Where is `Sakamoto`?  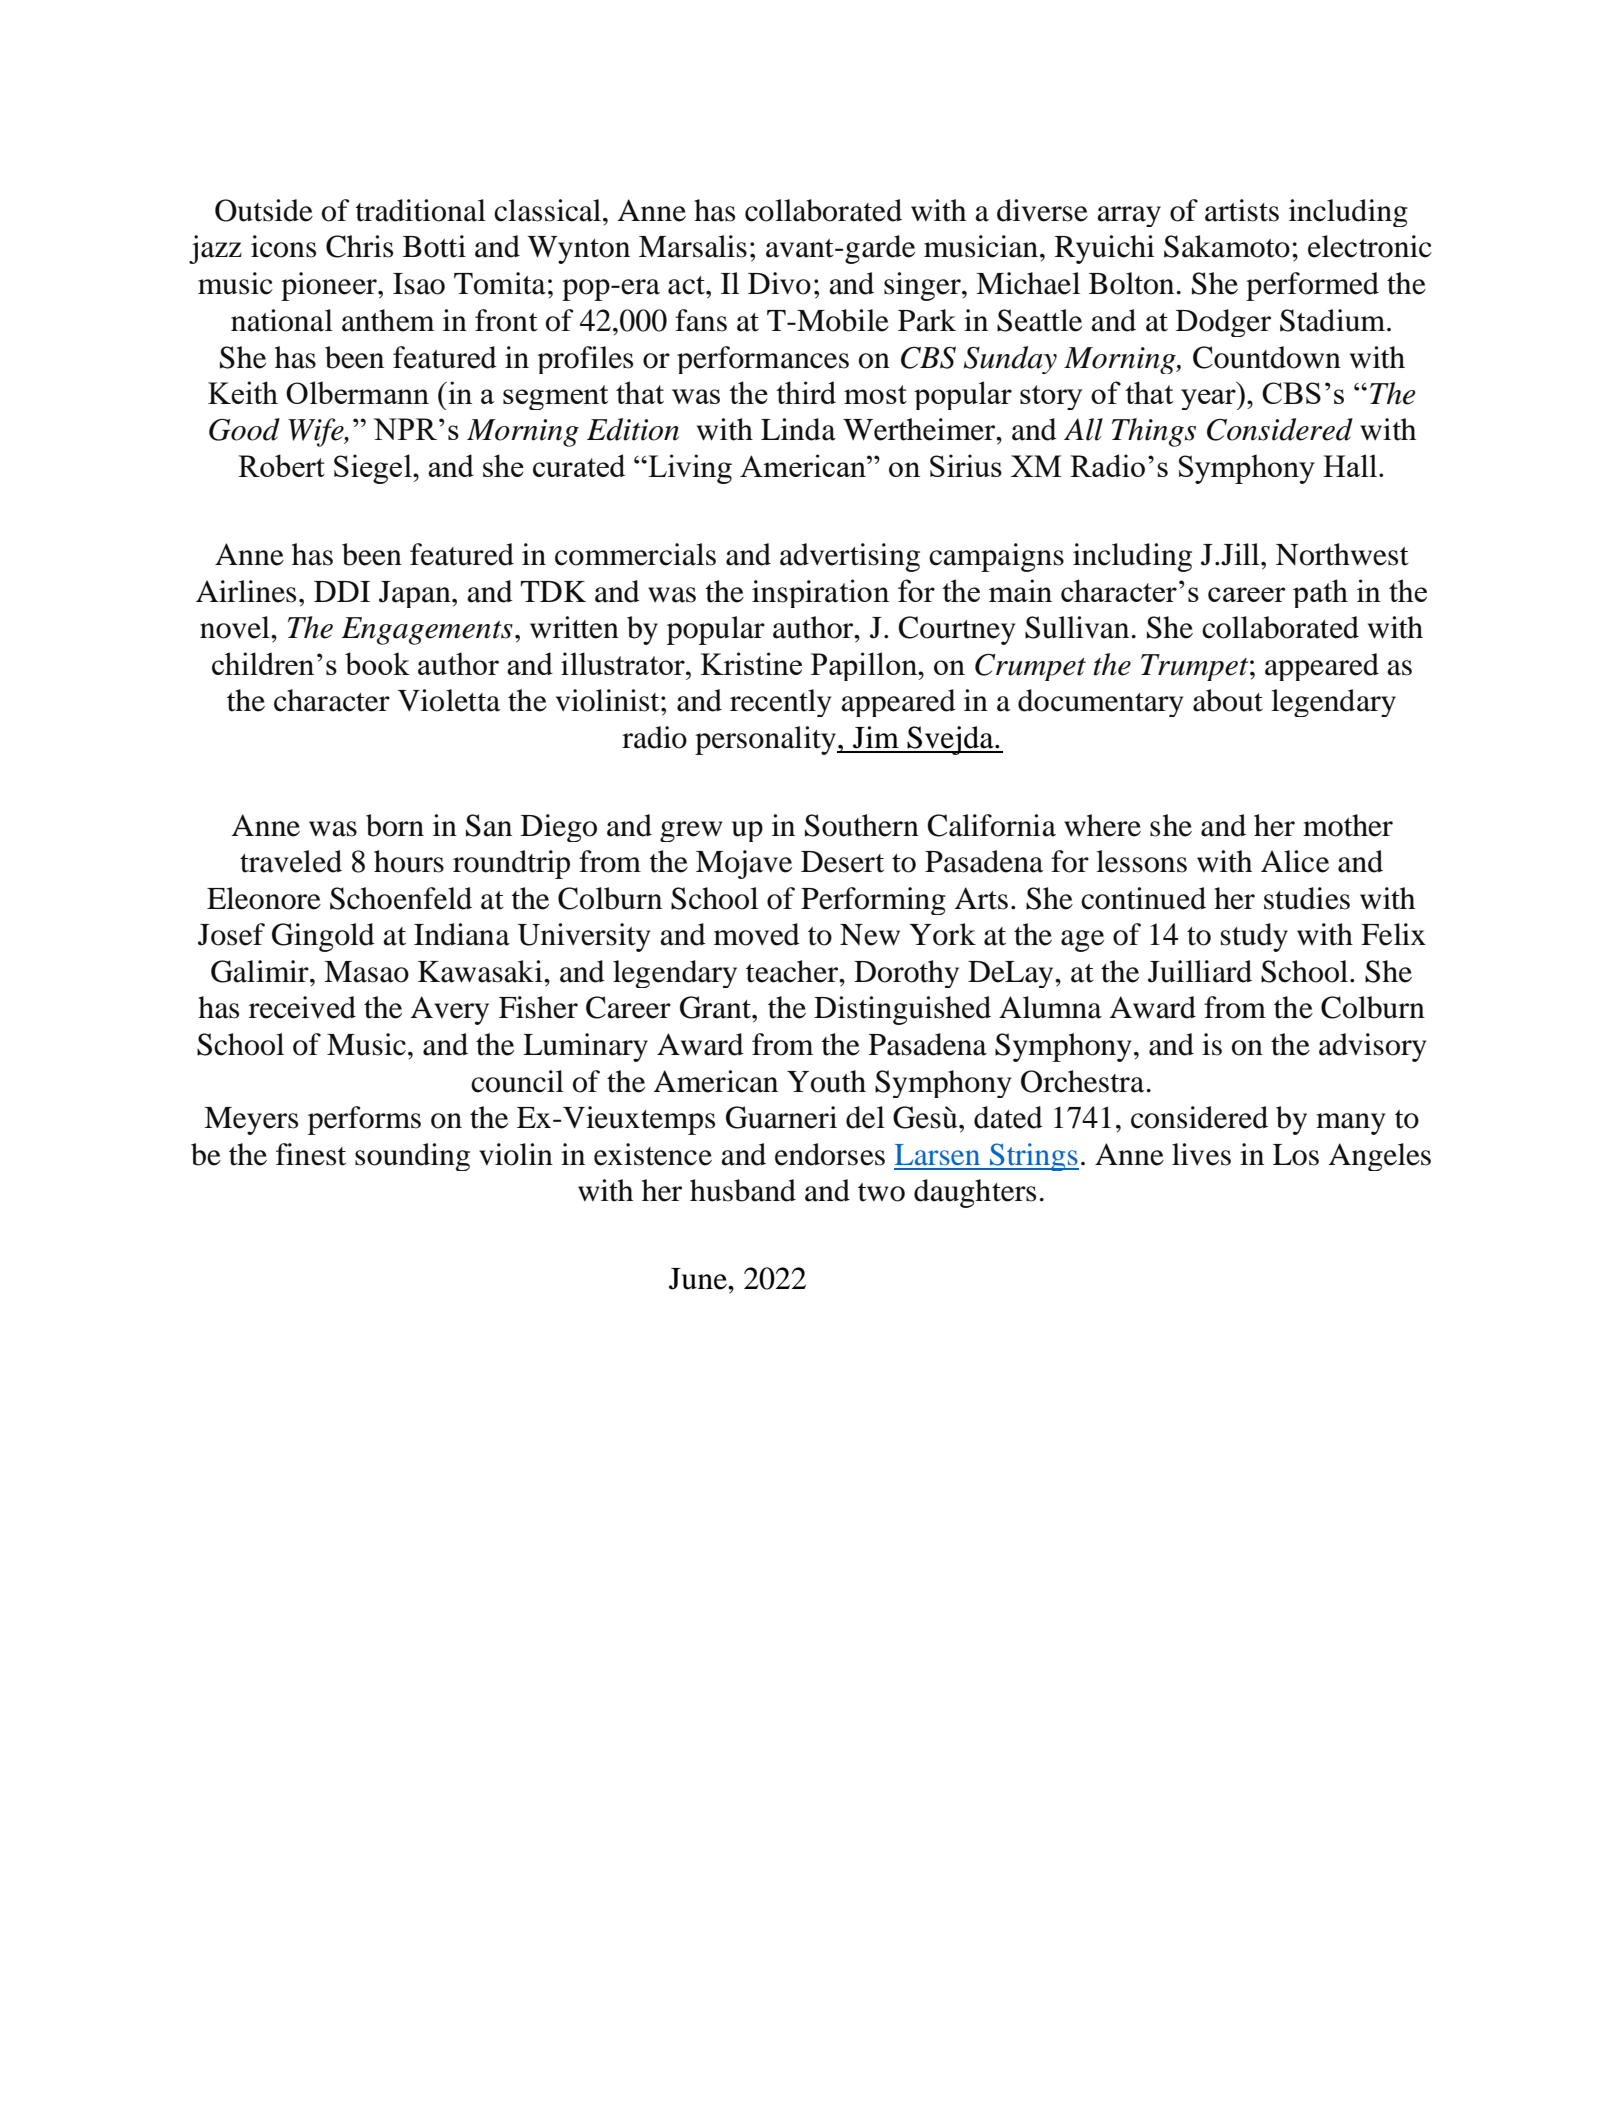
Sakamoto is located at coordinates (1227, 246).
